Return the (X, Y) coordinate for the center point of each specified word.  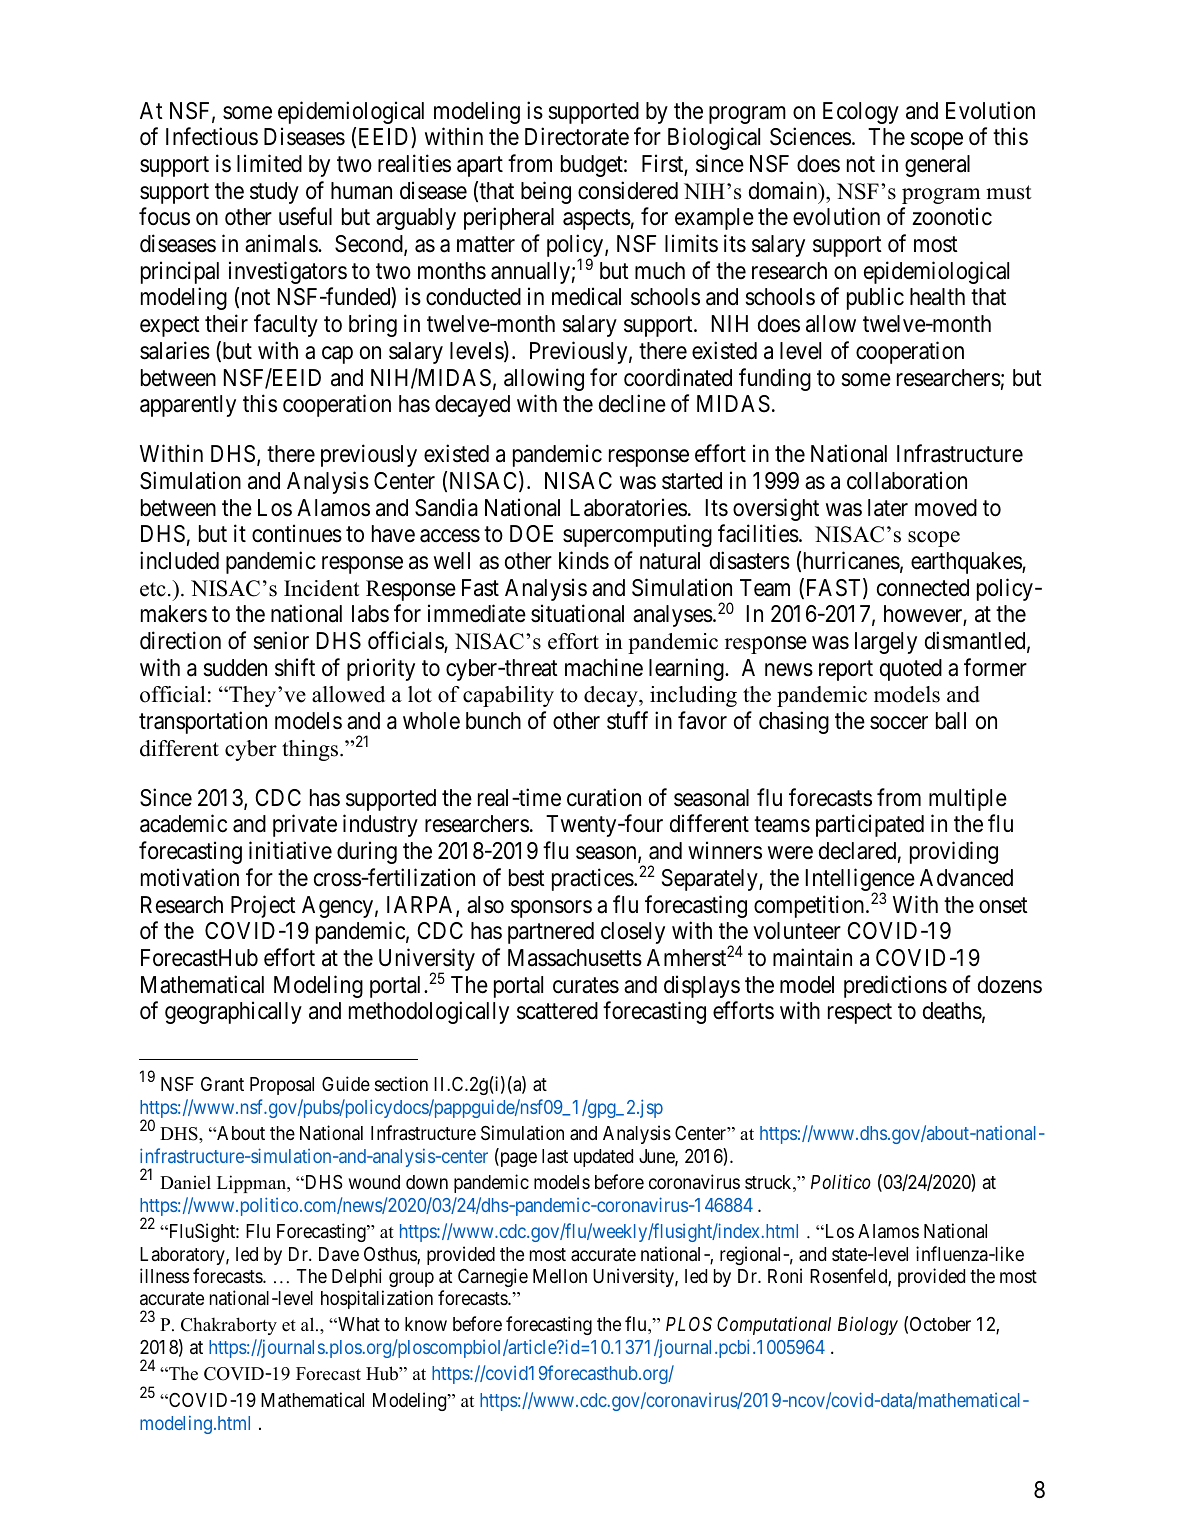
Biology (868, 1325)
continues (297, 533)
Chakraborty (229, 1326)
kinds (584, 560)
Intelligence (860, 881)
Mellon (560, 1276)
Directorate (577, 136)
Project (263, 906)
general (937, 166)
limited (269, 163)
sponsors (551, 909)
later (888, 508)
